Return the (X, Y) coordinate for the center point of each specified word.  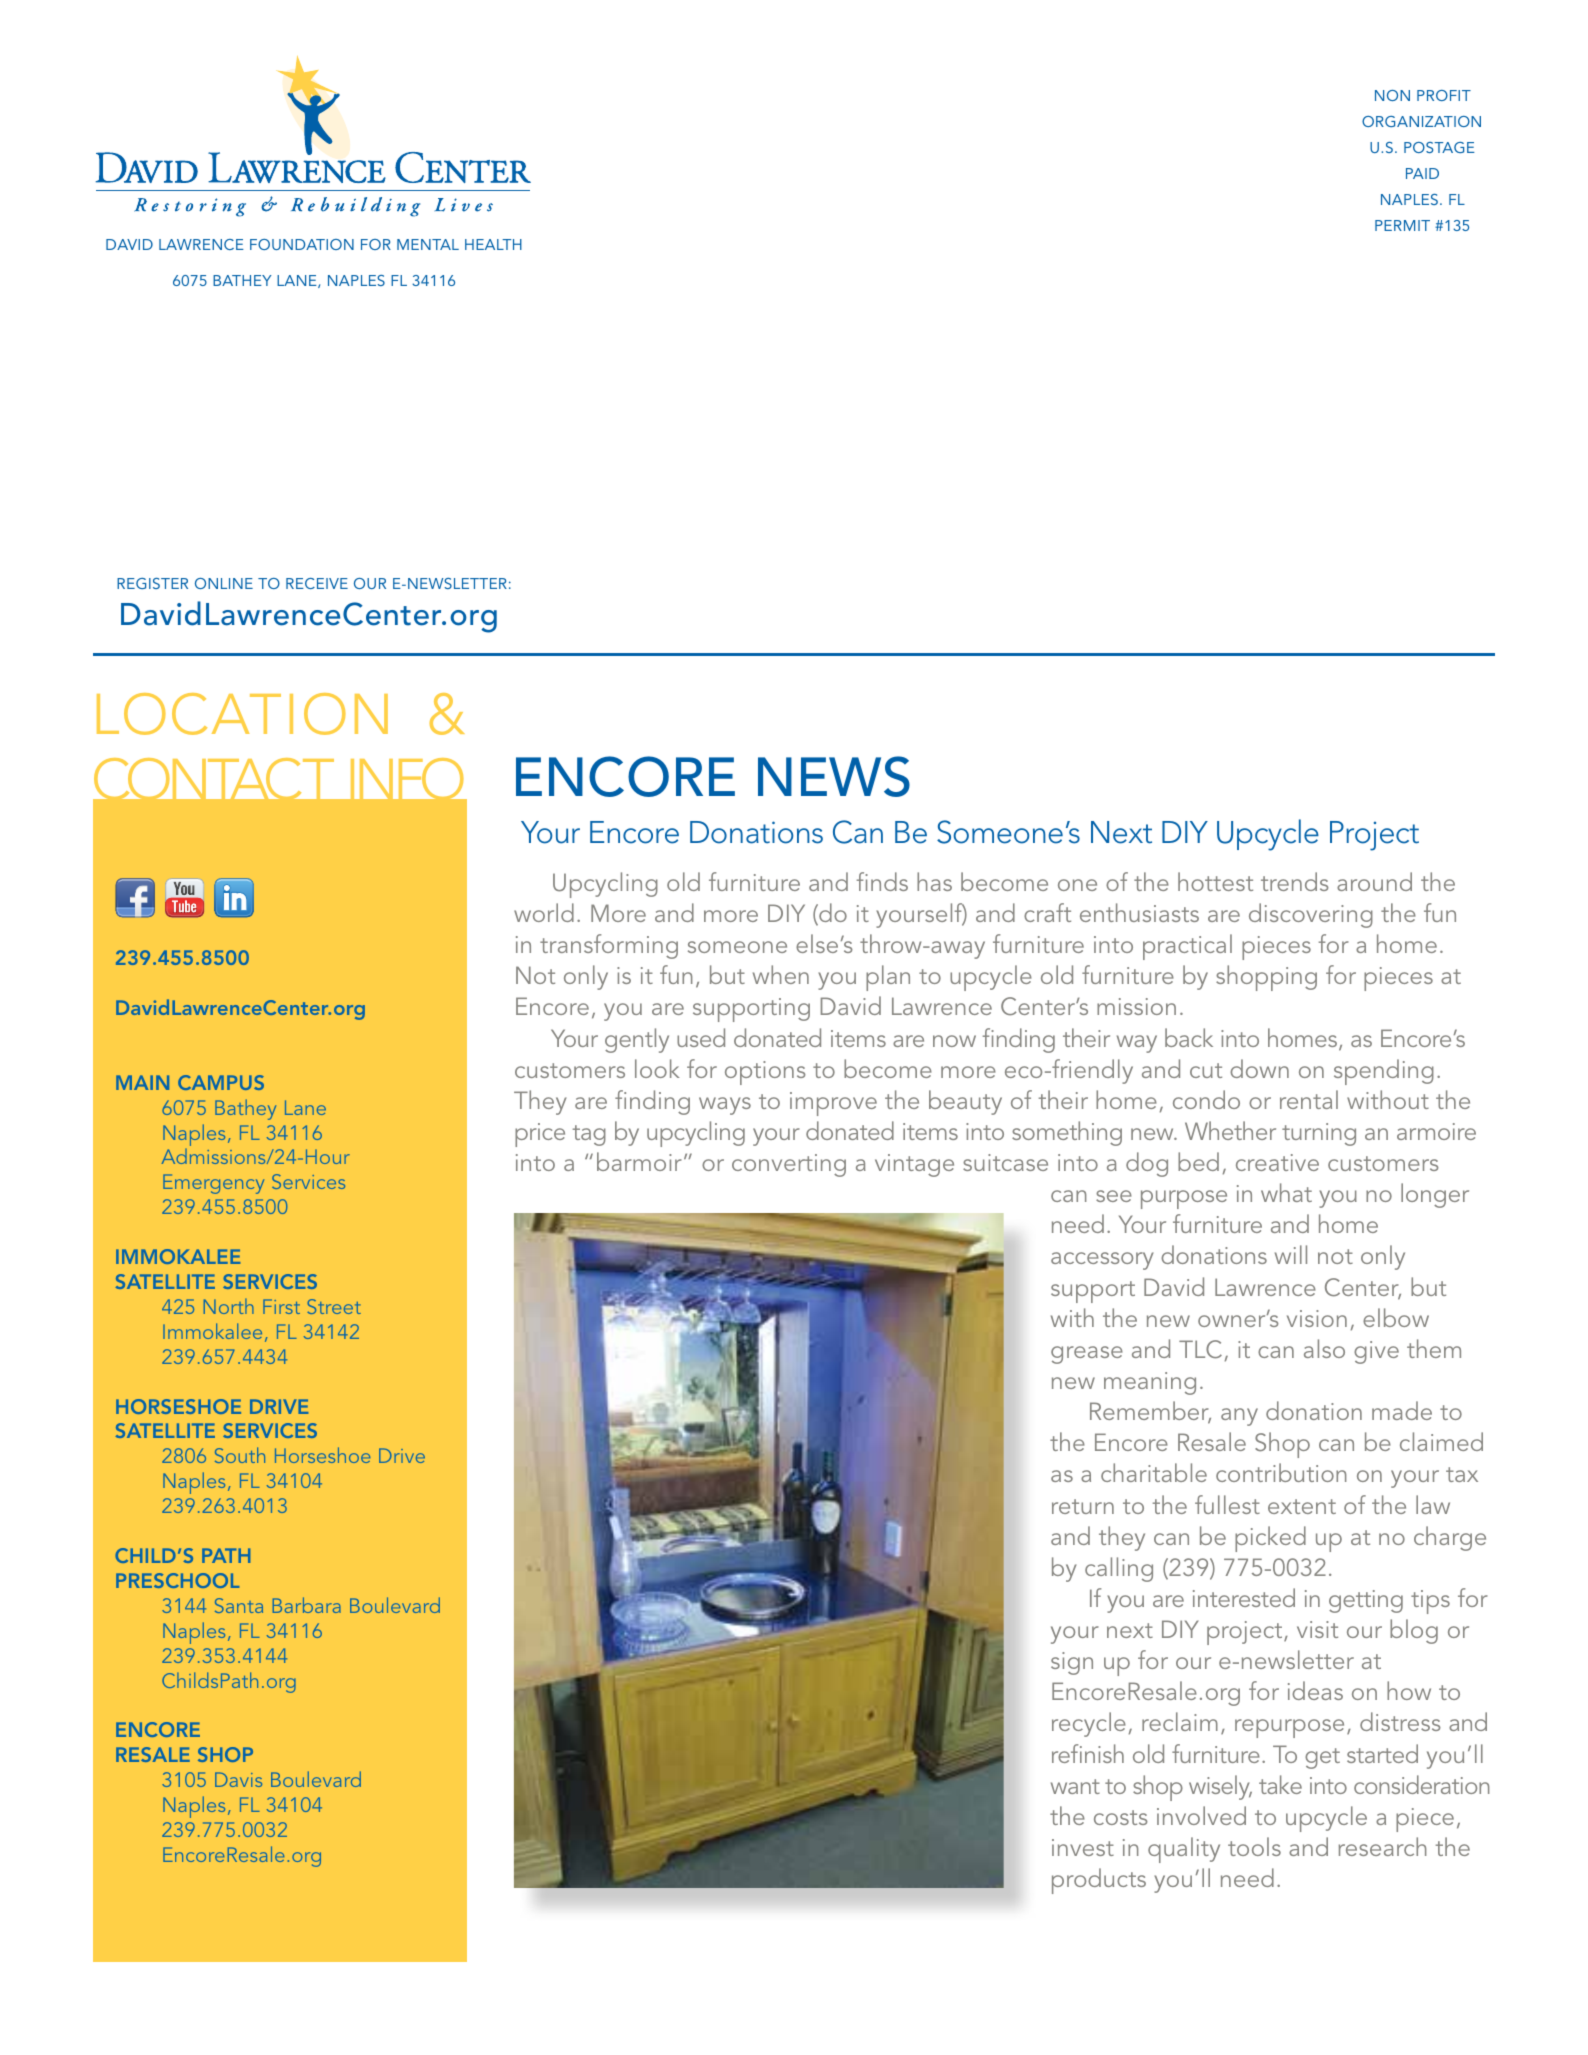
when (781, 974)
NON (1392, 95)
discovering (1311, 915)
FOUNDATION (302, 244)
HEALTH (493, 244)
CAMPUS (221, 1082)
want (1075, 1786)
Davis (238, 1779)
